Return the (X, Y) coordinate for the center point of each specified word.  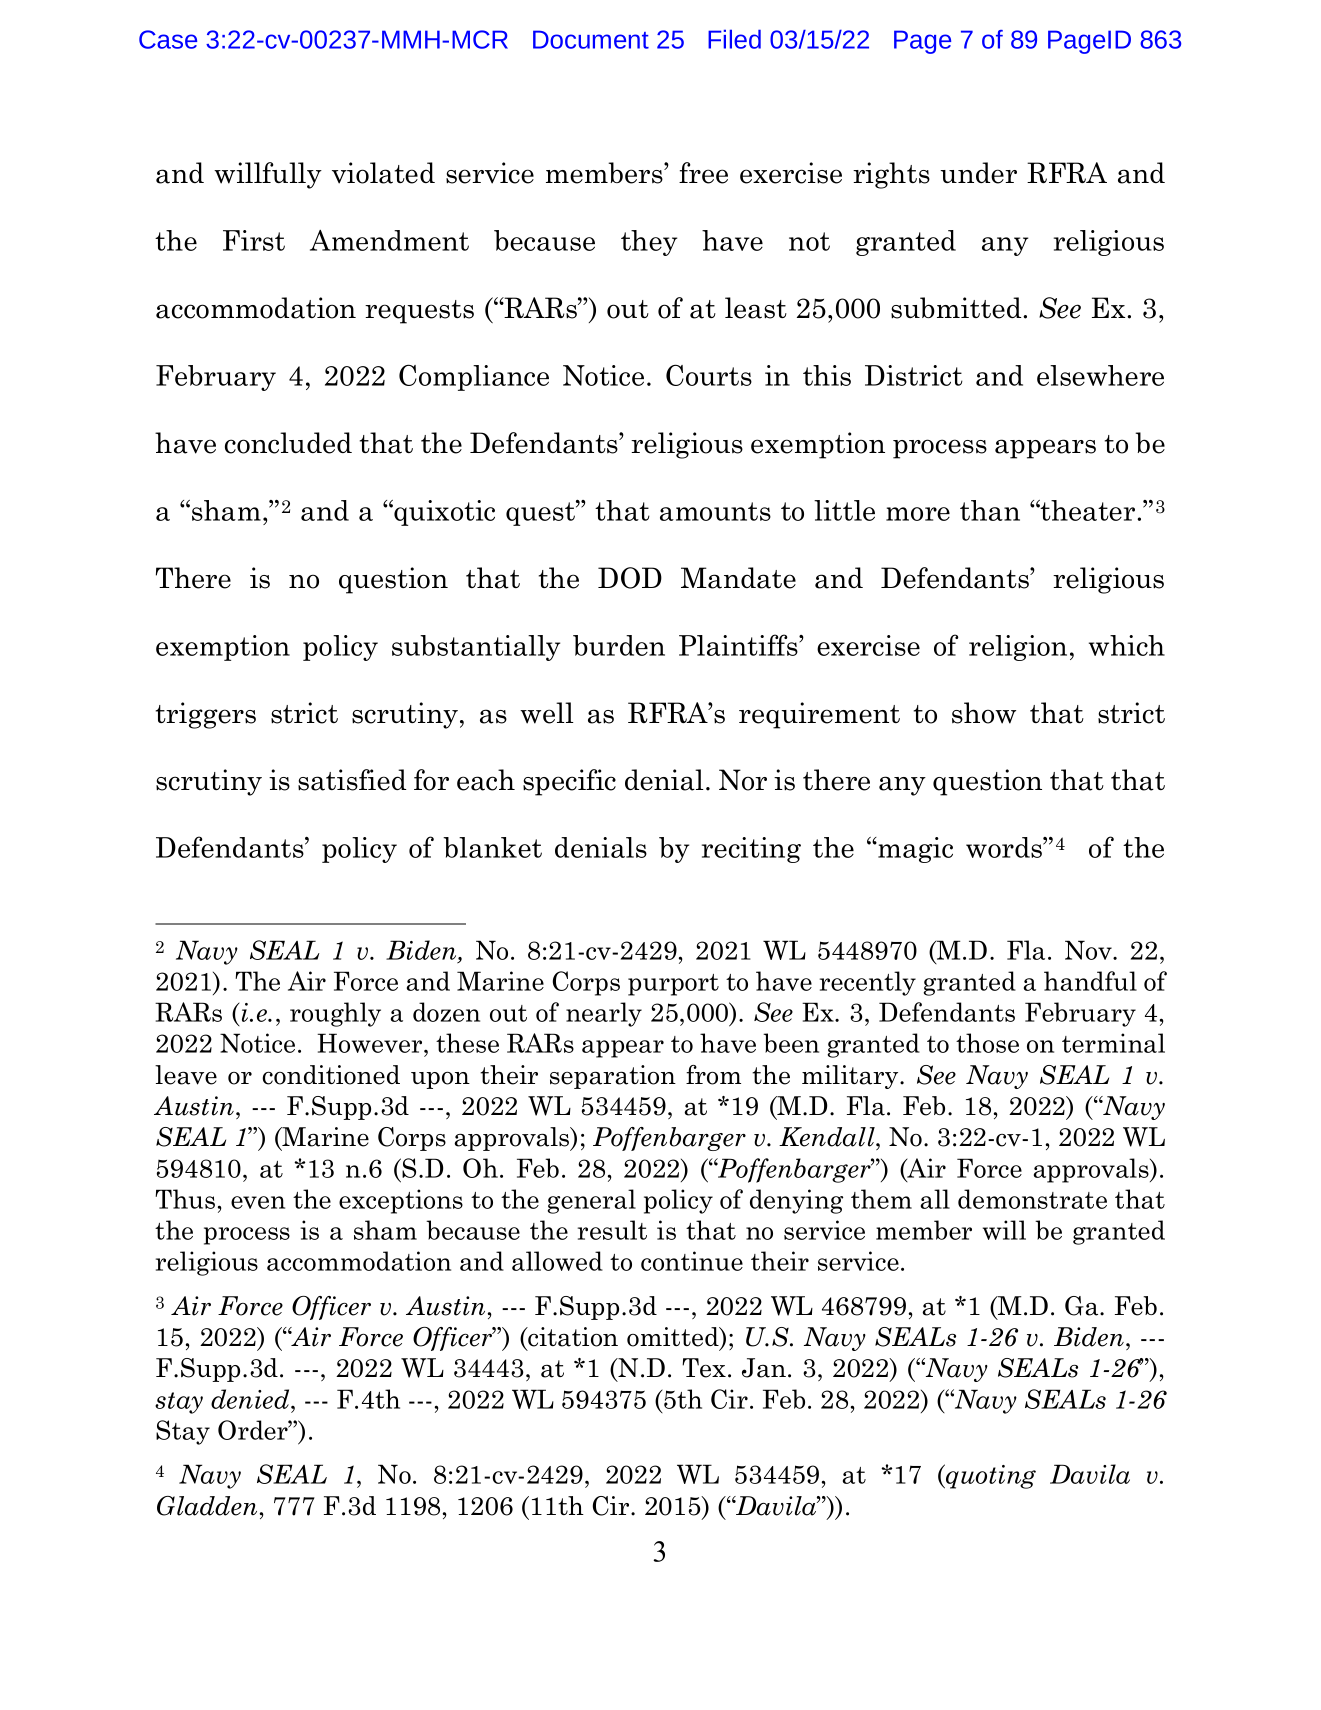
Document (591, 39)
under (978, 173)
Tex (704, 1368)
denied (251, 1399)
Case (168, 39)
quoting (990, 1476)
